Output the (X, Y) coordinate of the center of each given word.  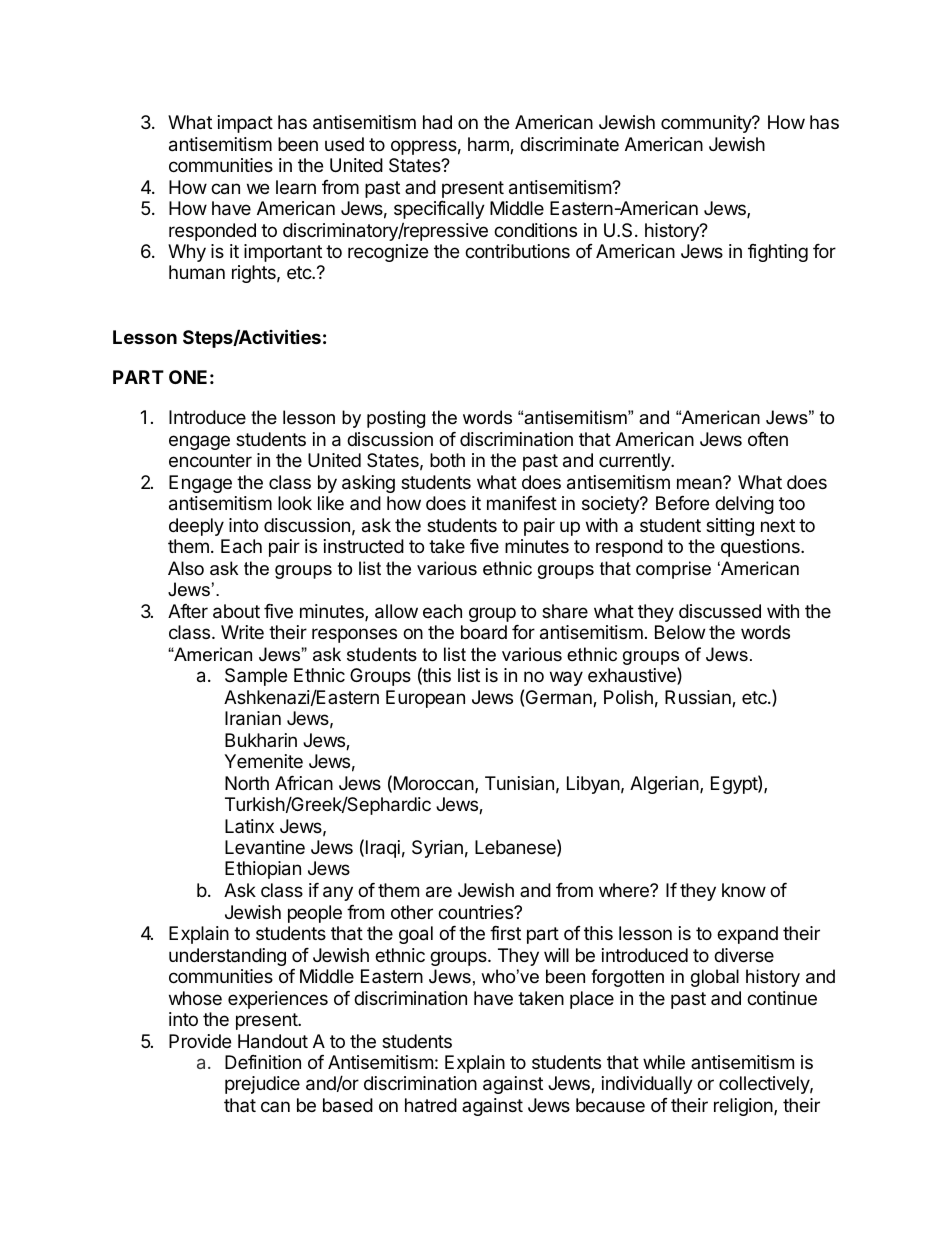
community (707, 124)
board (484, 632)
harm (489, 145)
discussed (720, 611)
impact (245, 124)
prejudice (262, 1085)
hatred (431, 1105)
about (236, 611)
